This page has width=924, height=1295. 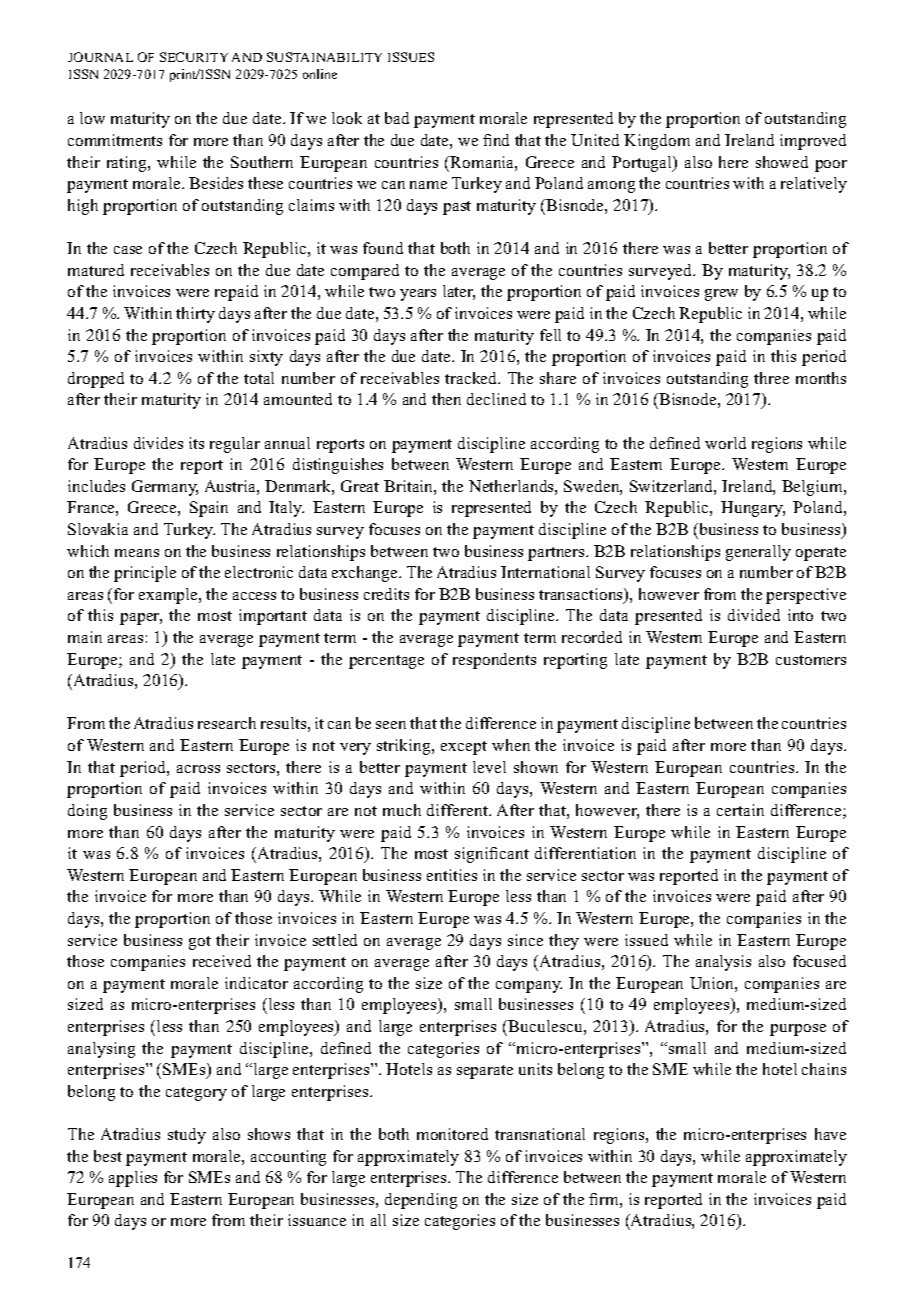 What do you see at coordinates (200, 943) in the page?
I see `got` at bounding box center [200, 943].
